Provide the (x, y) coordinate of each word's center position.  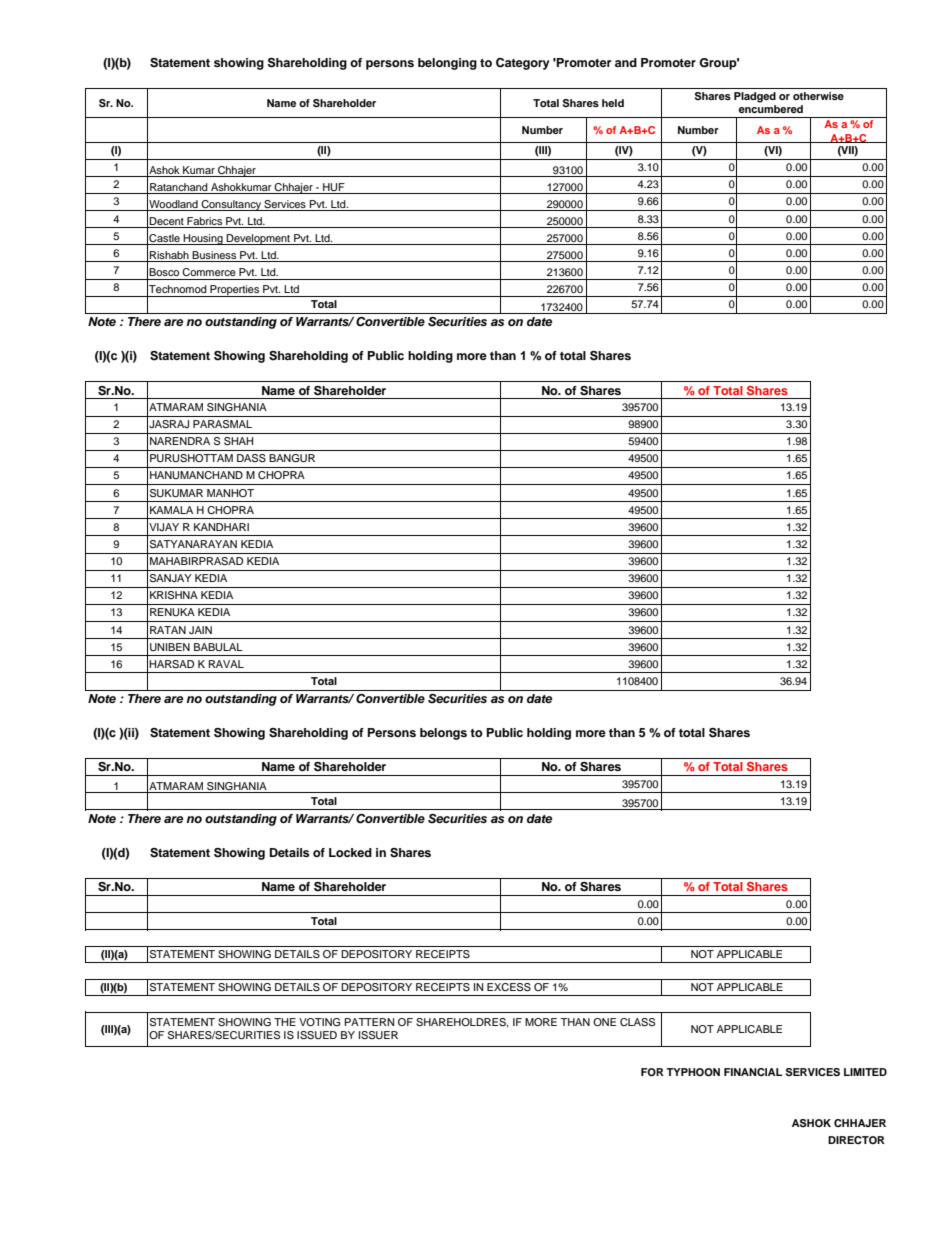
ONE (604, 1022)
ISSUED (317, 1035)
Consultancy (231, 205)
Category (523, 64)
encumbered (771, 109)
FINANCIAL (753, 1072)
